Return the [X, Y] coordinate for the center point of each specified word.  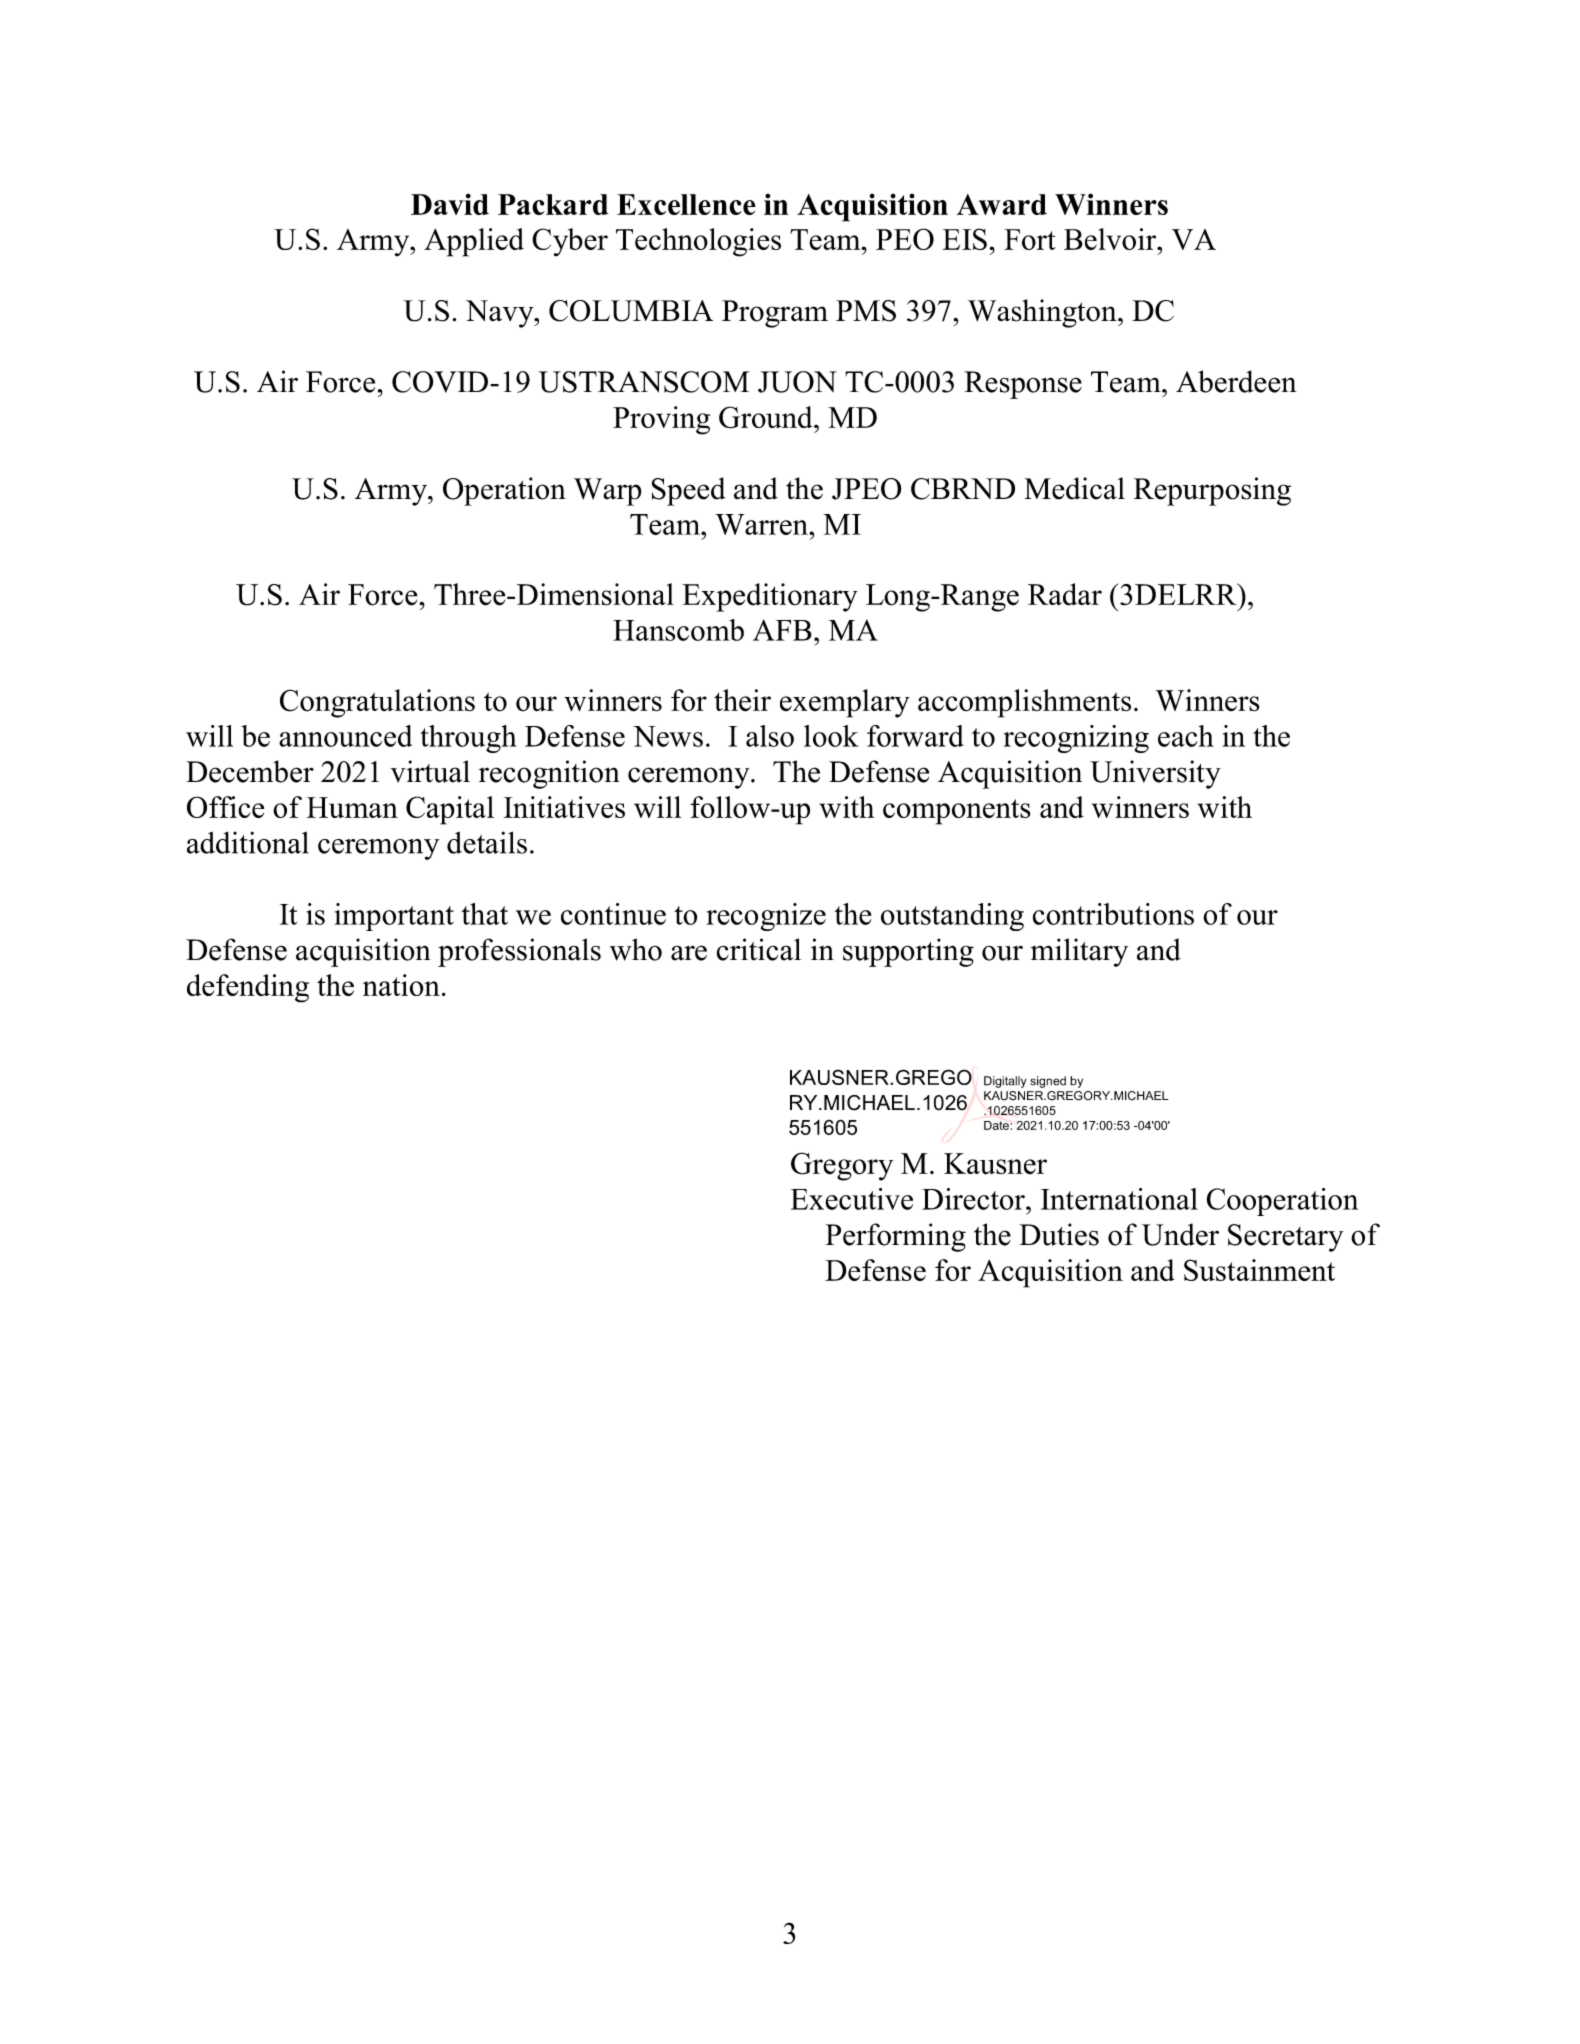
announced [345, 736]
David [450, 204]
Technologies [698, 242]
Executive [852, 1199]
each [1186, 736]
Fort [1030, 239]
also [770, 736]
